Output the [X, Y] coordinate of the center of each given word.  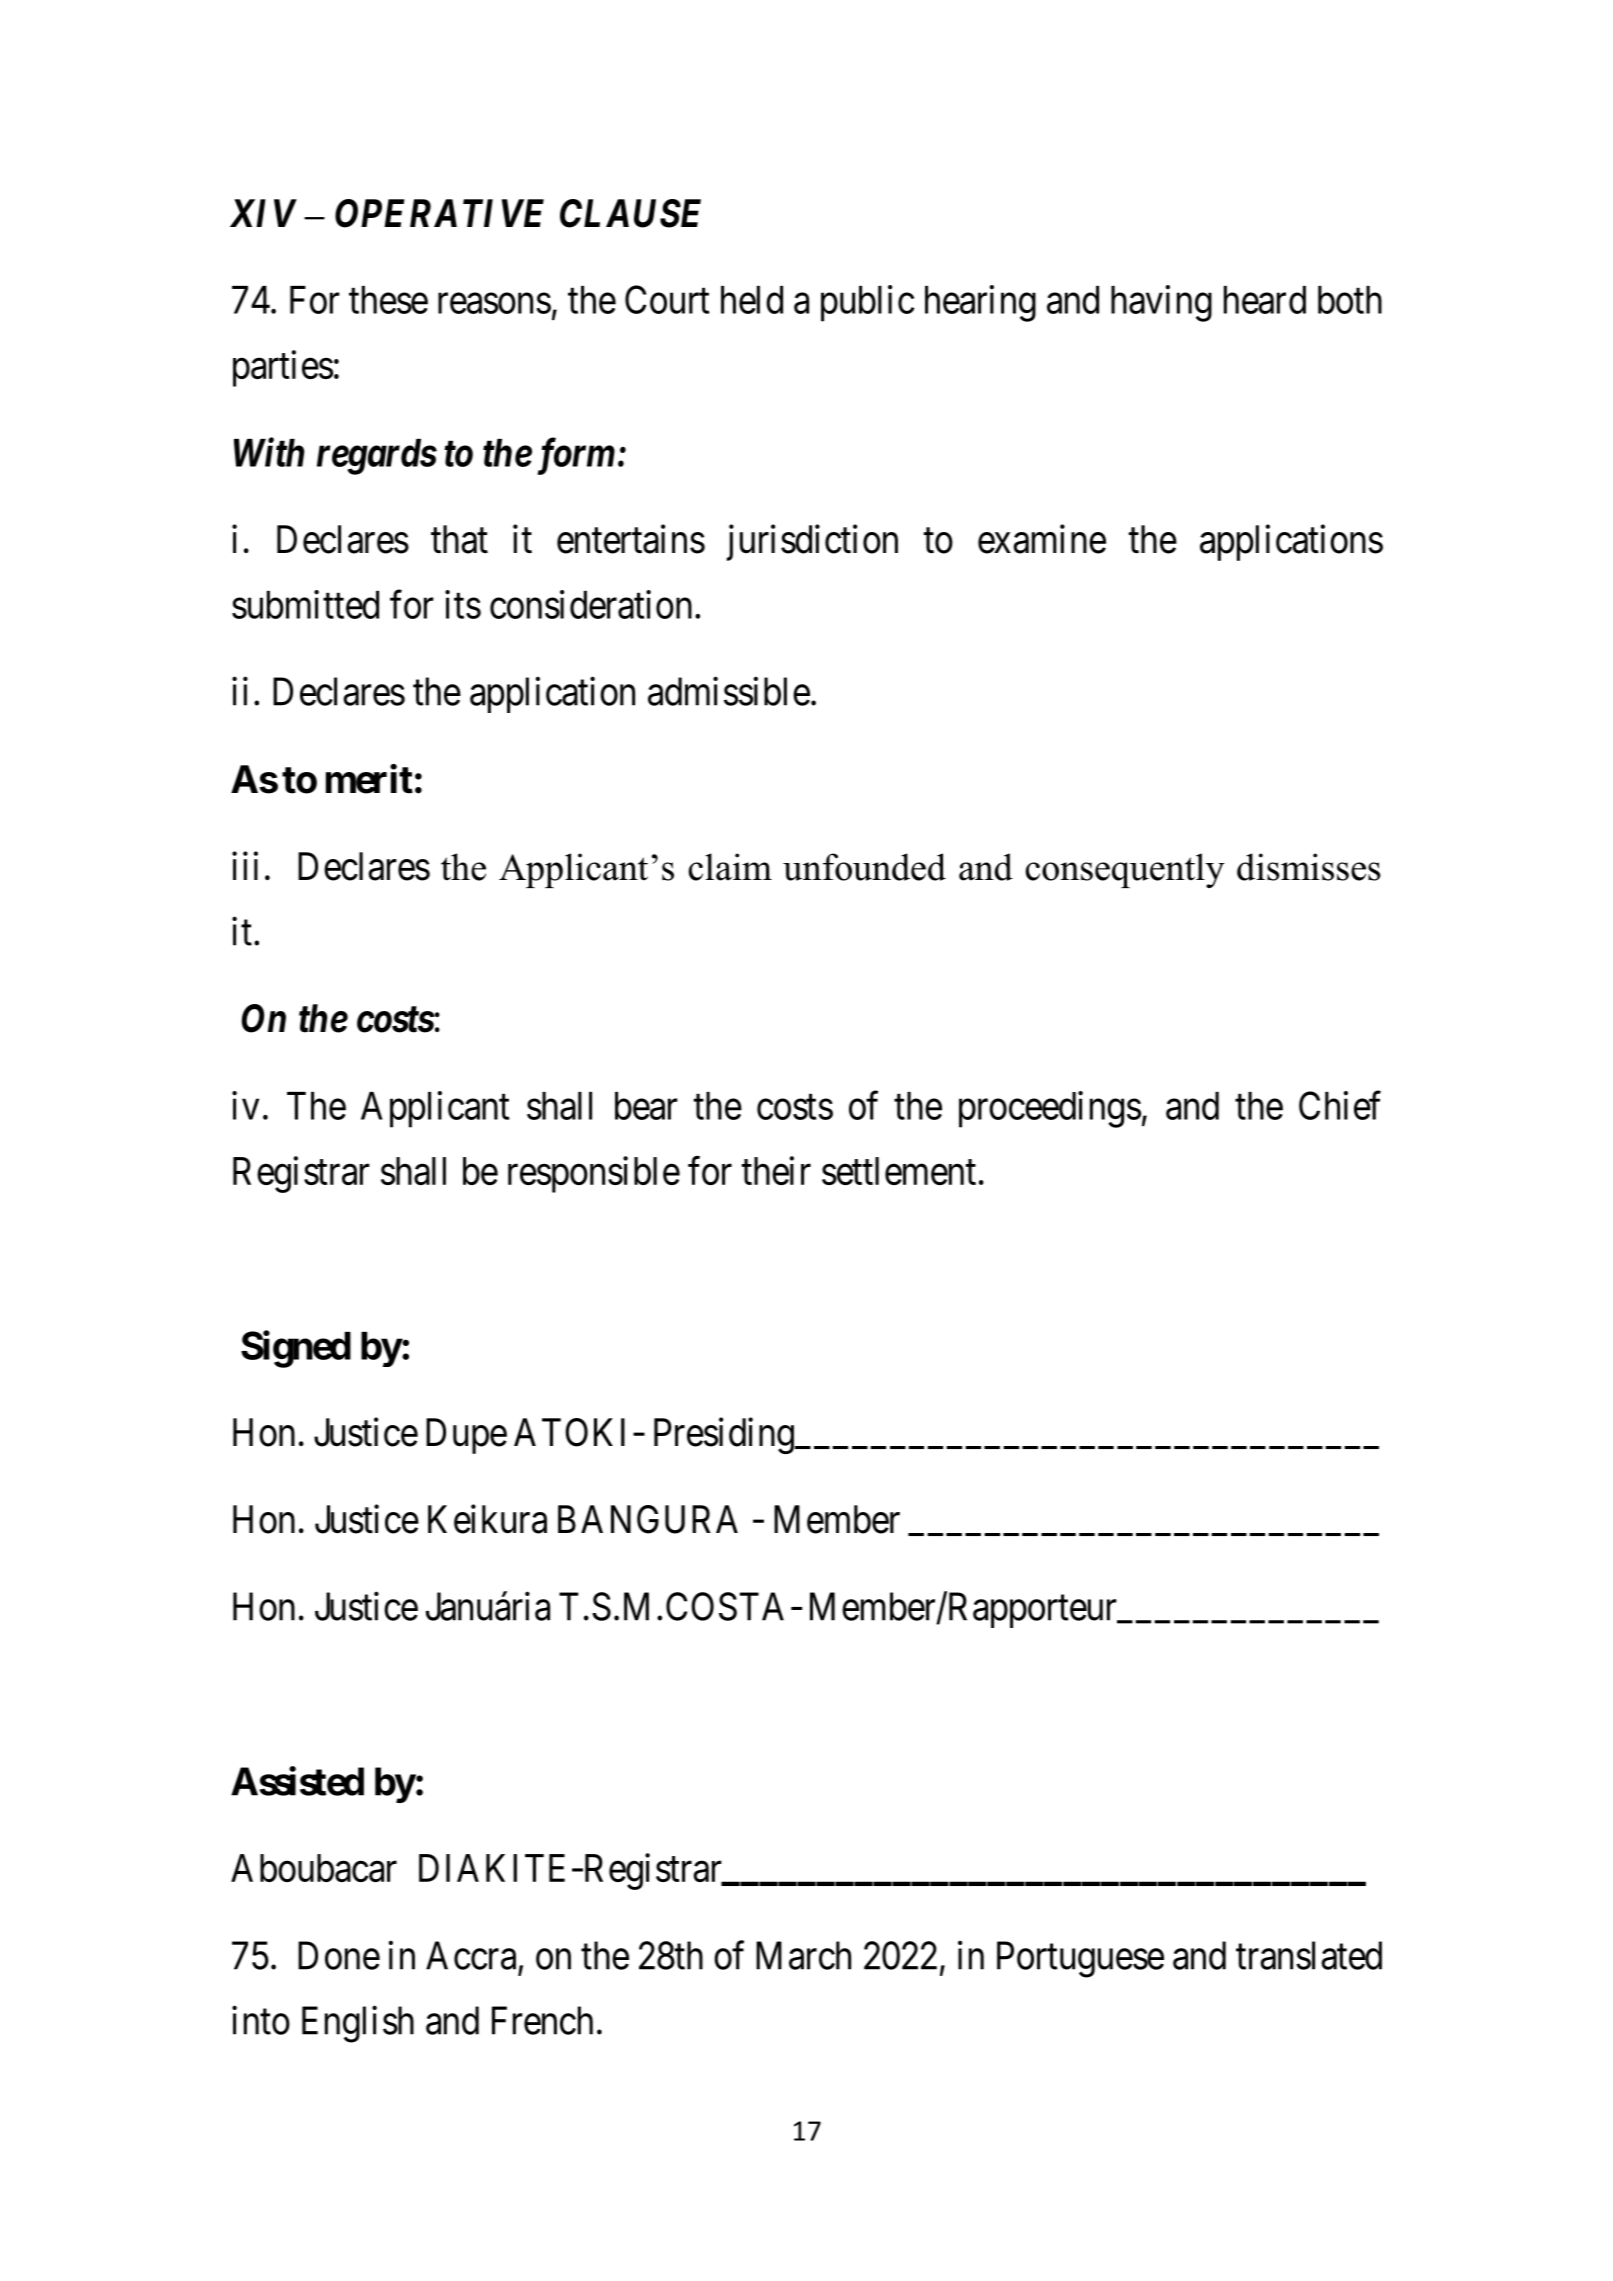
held [752, 300]
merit [369, 779]
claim [730, 867]
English [358, 2024]
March [803, 1955]
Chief [1340, 1105]
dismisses [1308, 867]
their [776, 1170]
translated [1309, 1955]
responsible [594, 1174]
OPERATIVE [439, 213]
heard [1265, 300]
